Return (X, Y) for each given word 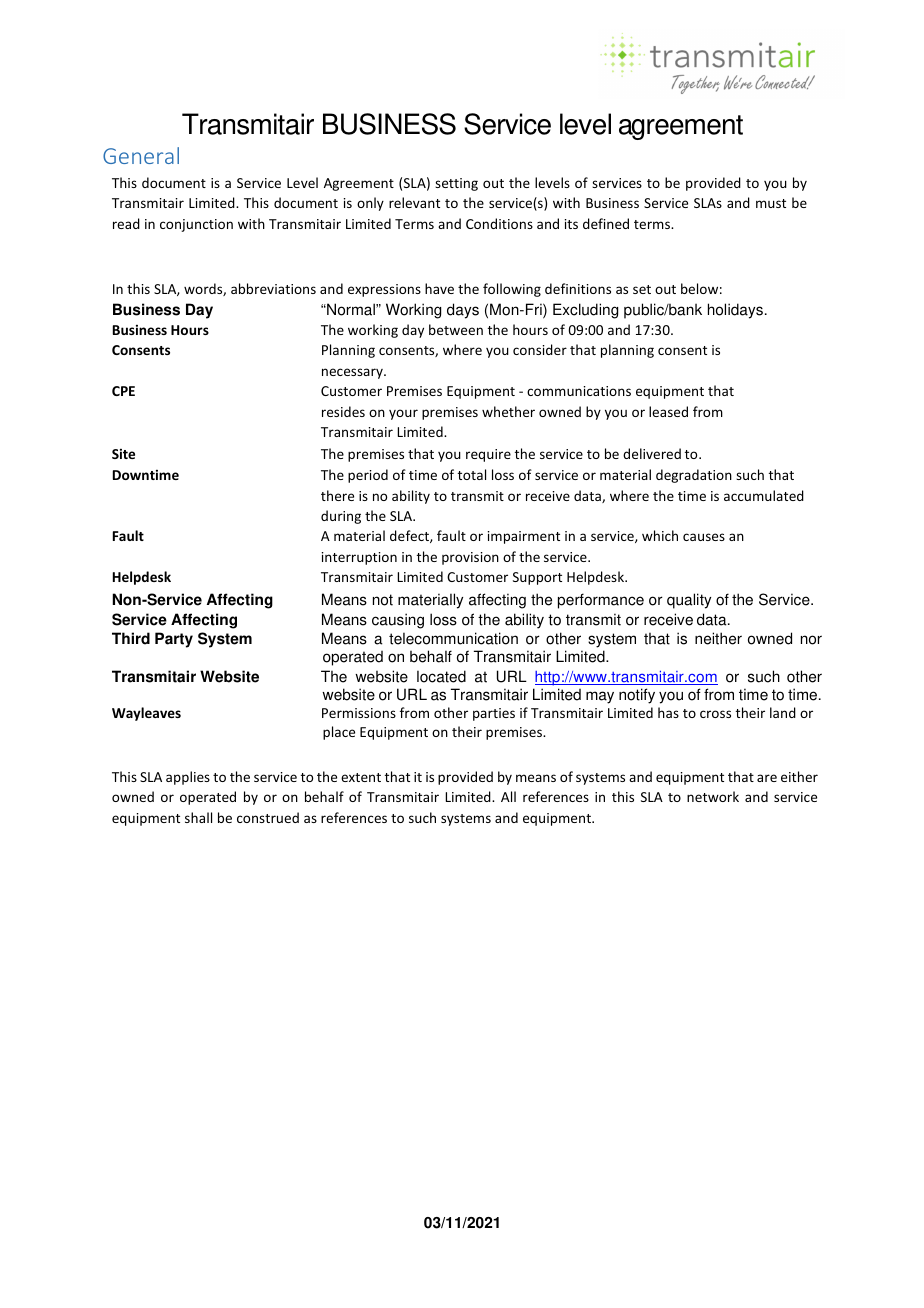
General (141, 155)
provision (470, 558)
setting (456, 184)
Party (174, 640)
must (771, 203)
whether (508, 411)
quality (689, 601)
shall (198, 817)
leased (668, 411)
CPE (123, 391)
